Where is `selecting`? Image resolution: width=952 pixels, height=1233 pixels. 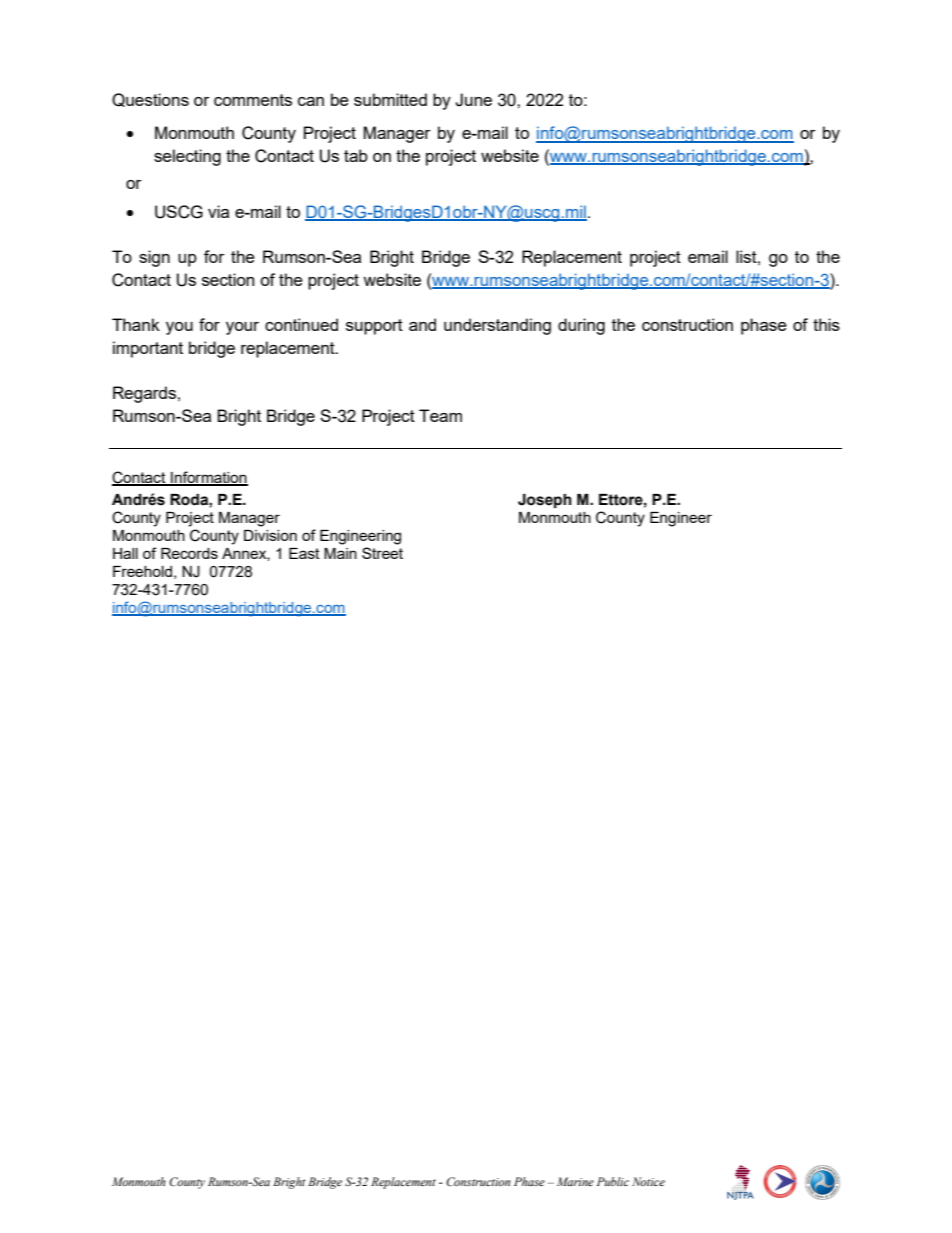
selecting is located at coordinates (187, 157).
